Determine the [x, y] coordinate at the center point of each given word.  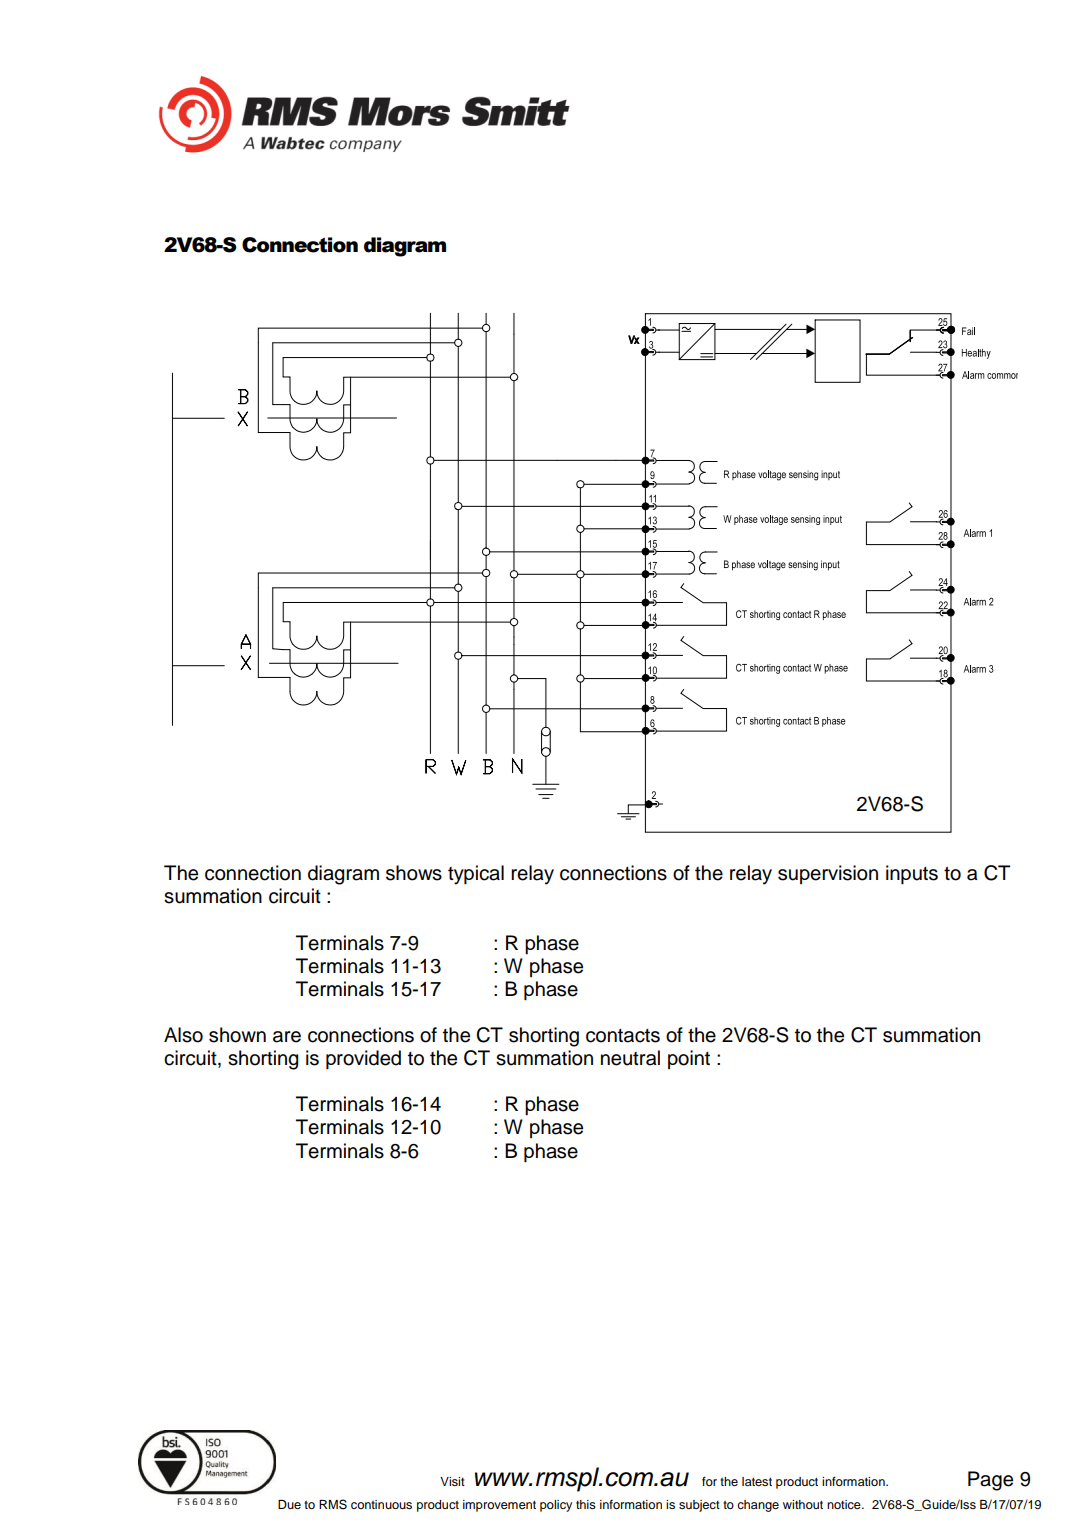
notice [845, 1504]
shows [414, 873]
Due [289, 1504]
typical [476, 875]
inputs [912, 874]
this [586, 1504]
